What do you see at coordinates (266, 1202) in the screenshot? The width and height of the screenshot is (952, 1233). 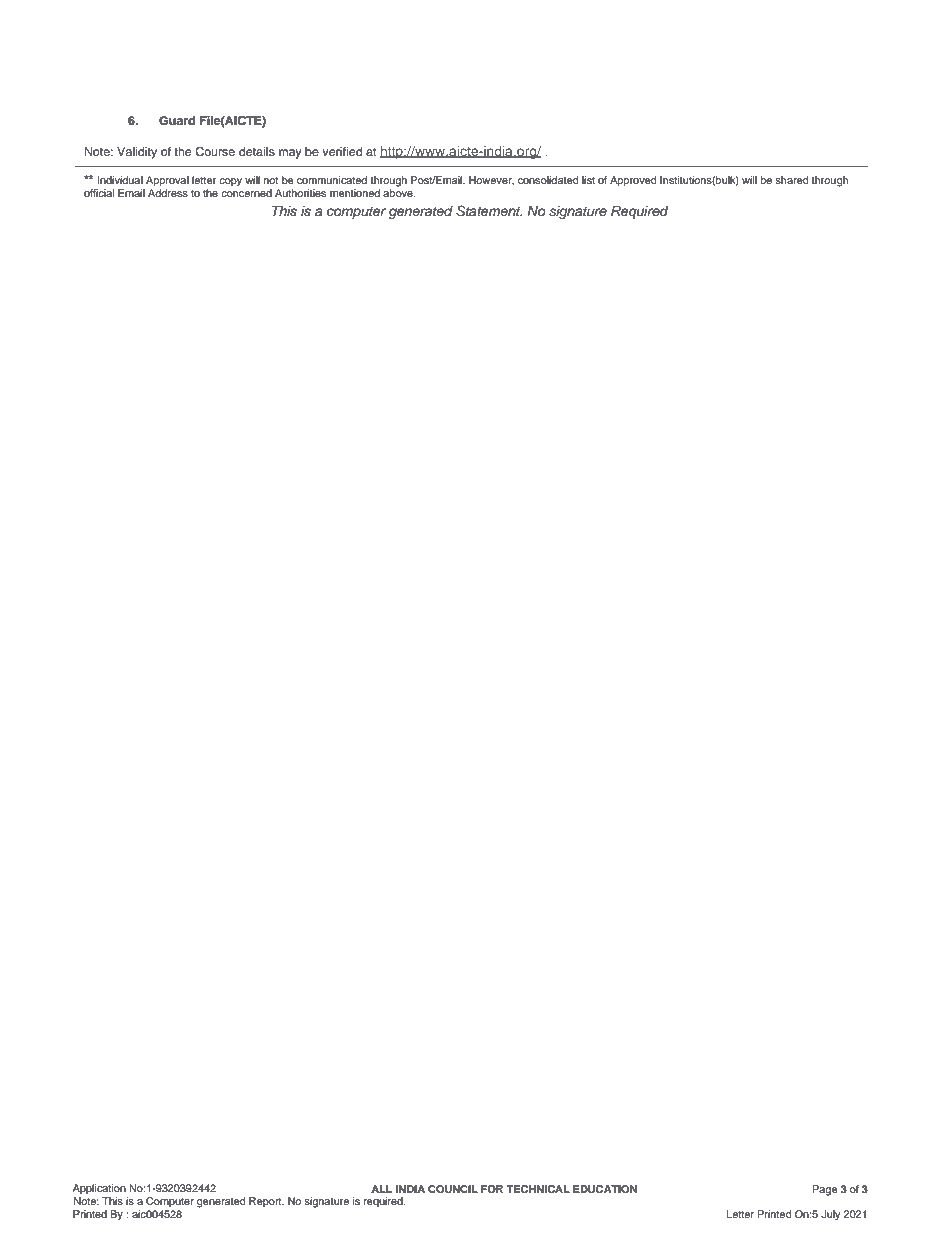 I see `Report` at bounding box center [266, 1202].
